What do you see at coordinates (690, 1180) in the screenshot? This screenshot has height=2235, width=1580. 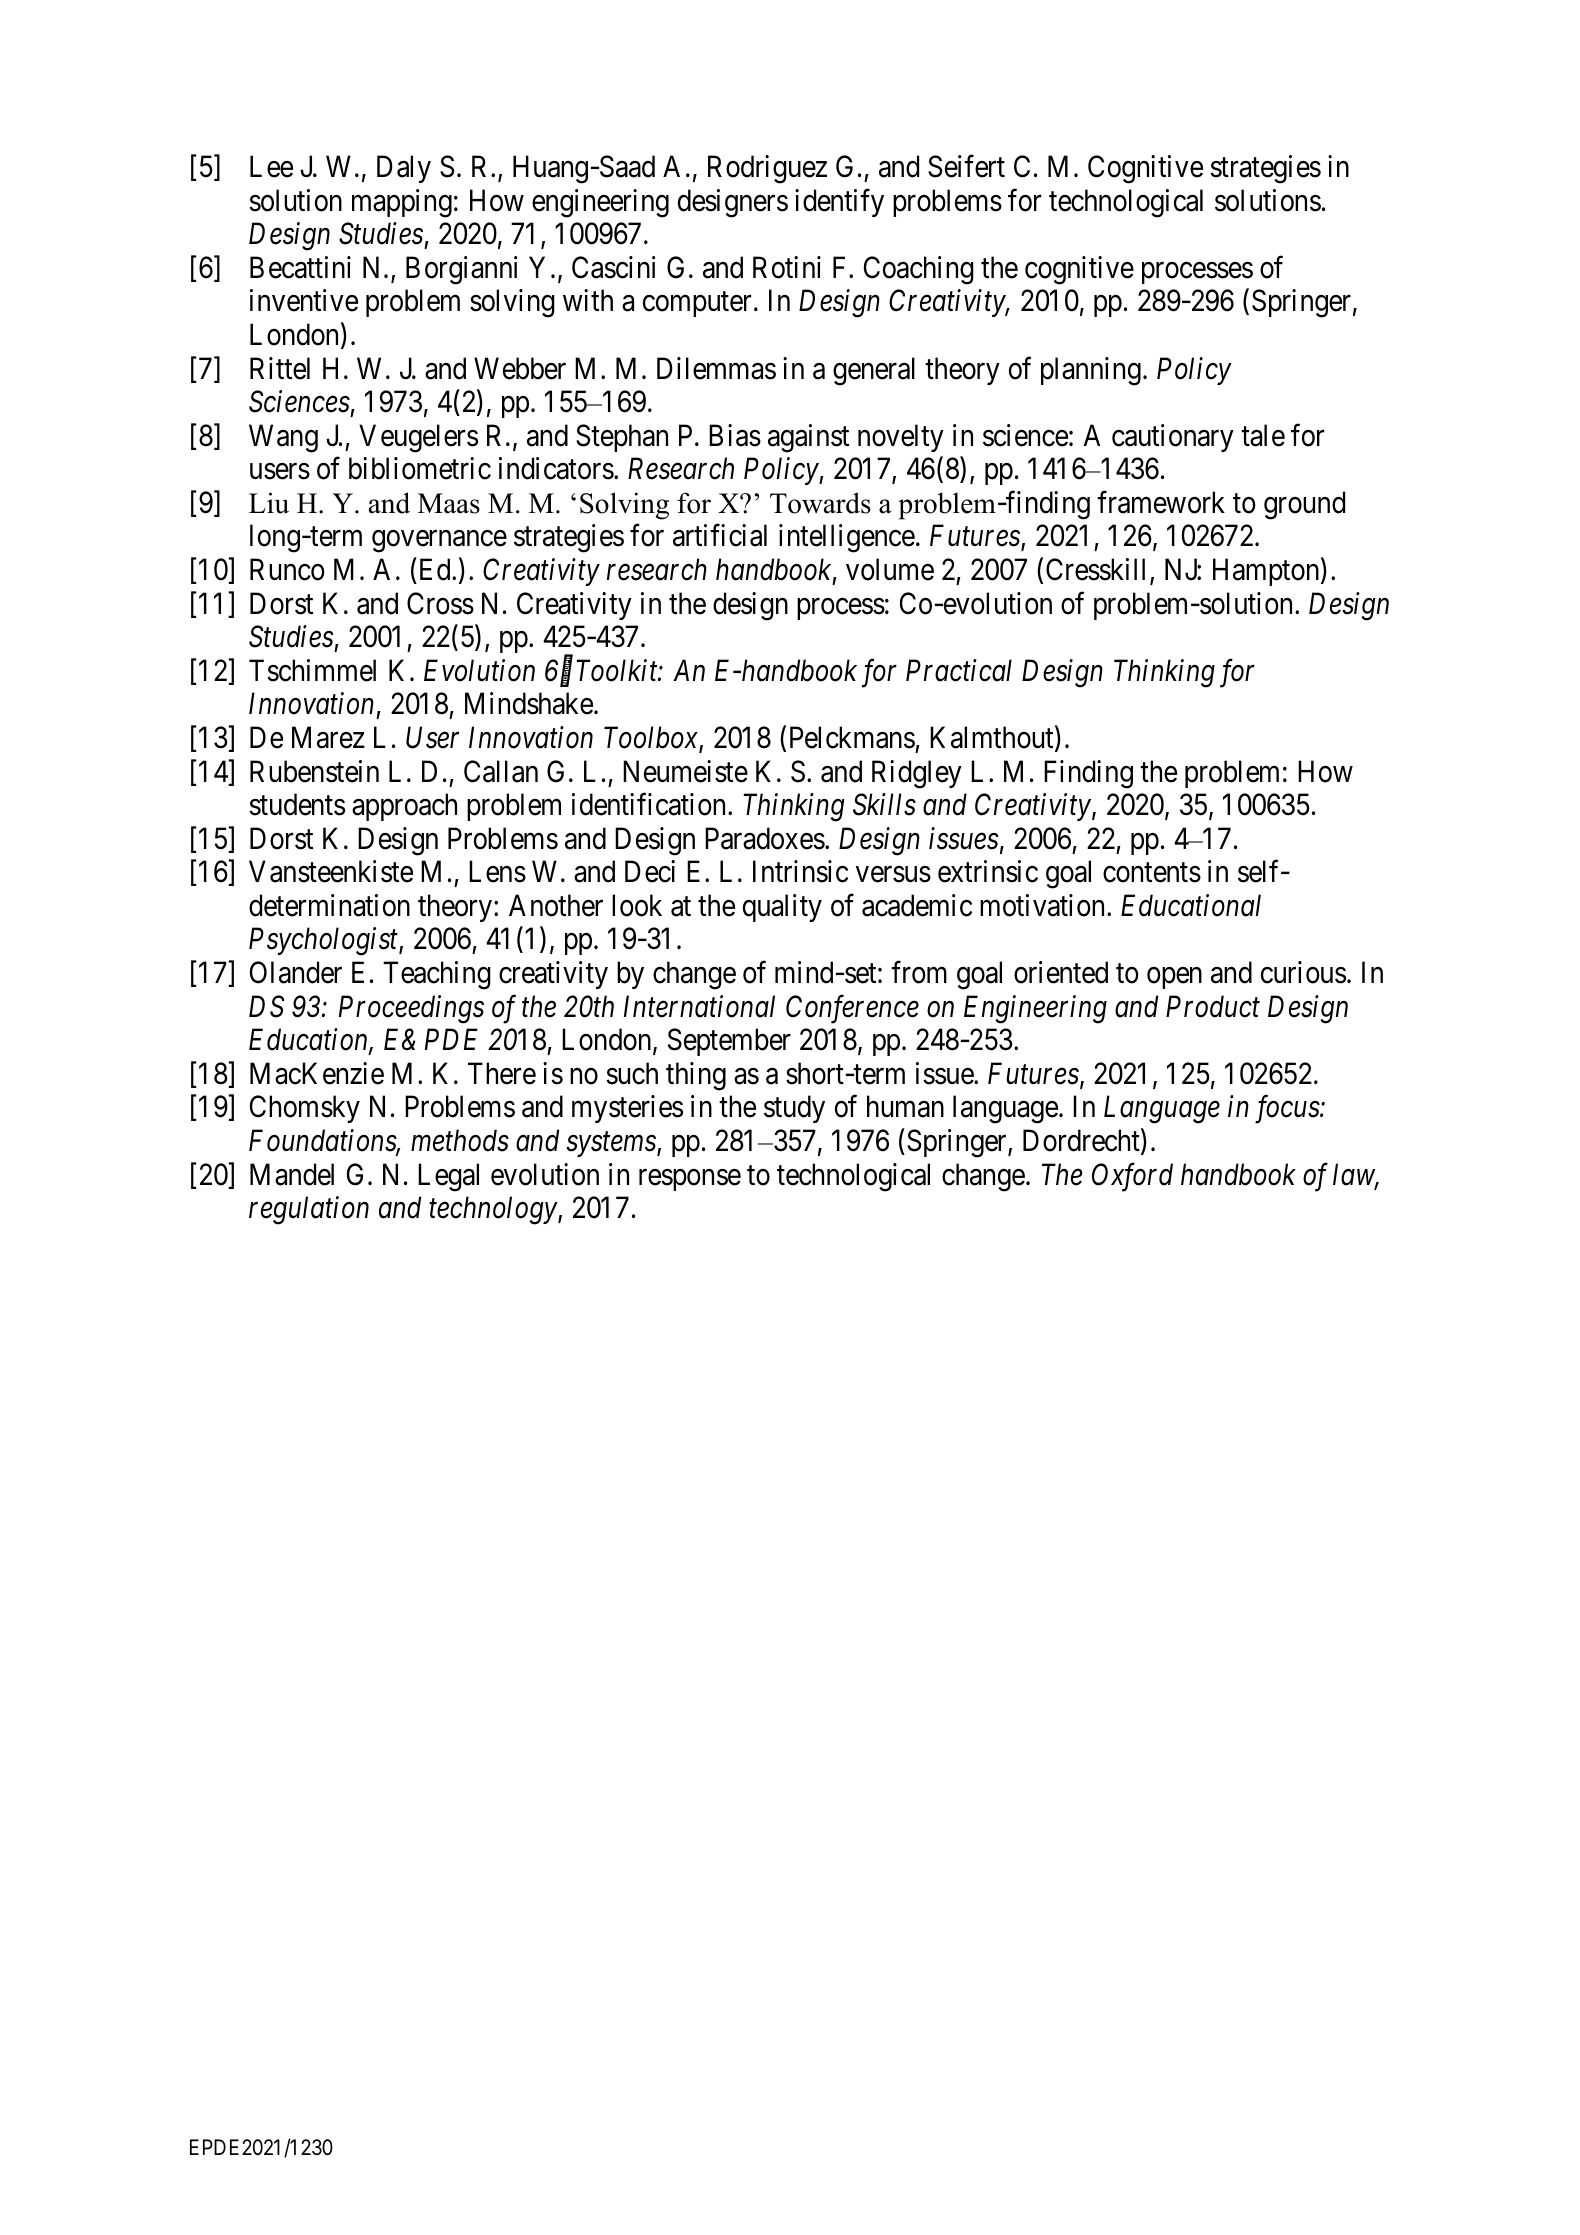 I see `response` at bounding box center [690, 1180].
